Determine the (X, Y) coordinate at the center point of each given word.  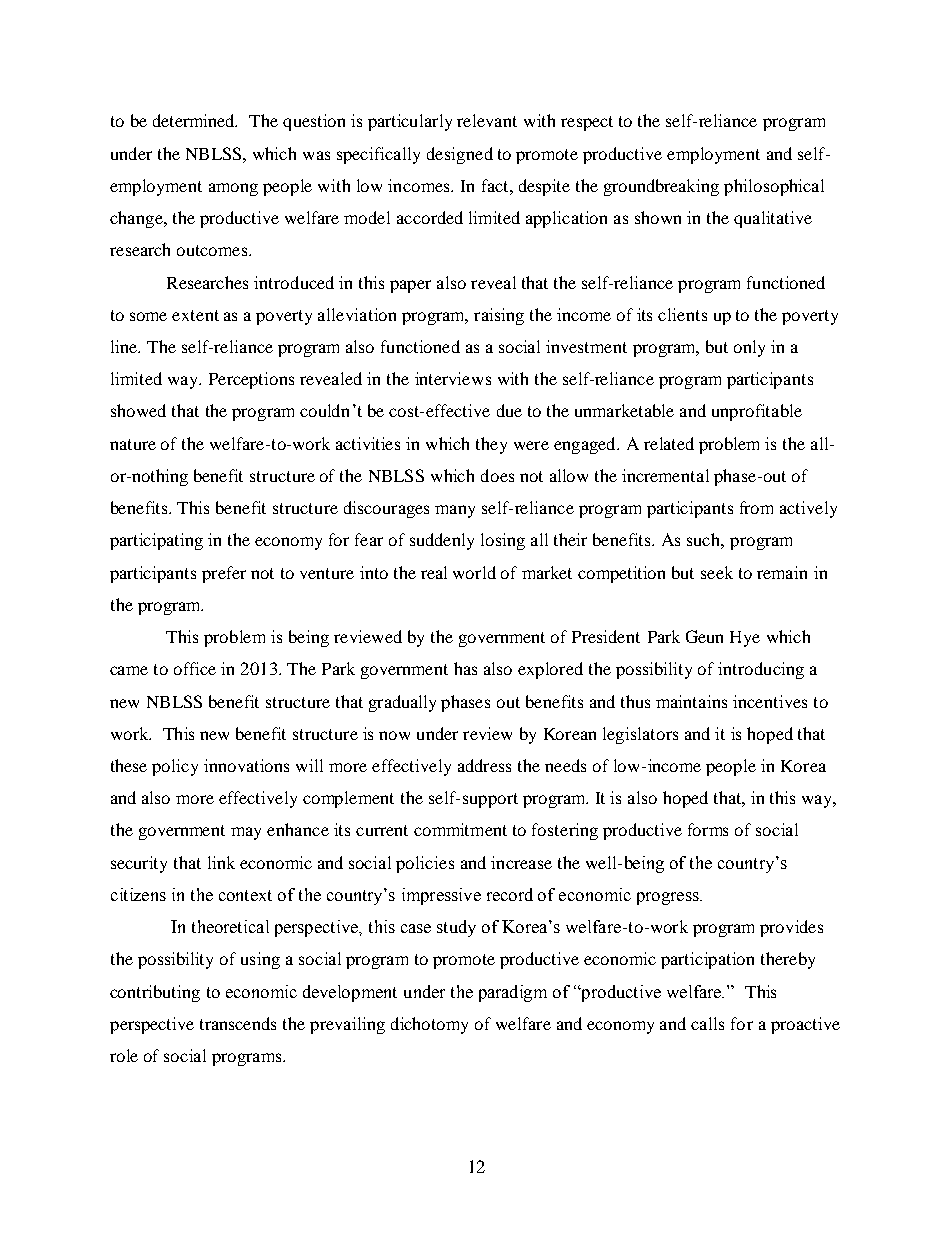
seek (717, 572)
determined (195, 120)
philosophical (774, 187)
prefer (224, 574)
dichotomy (429, 1025)
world (474, 572)
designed (460, 155)
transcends (238, 1023)
